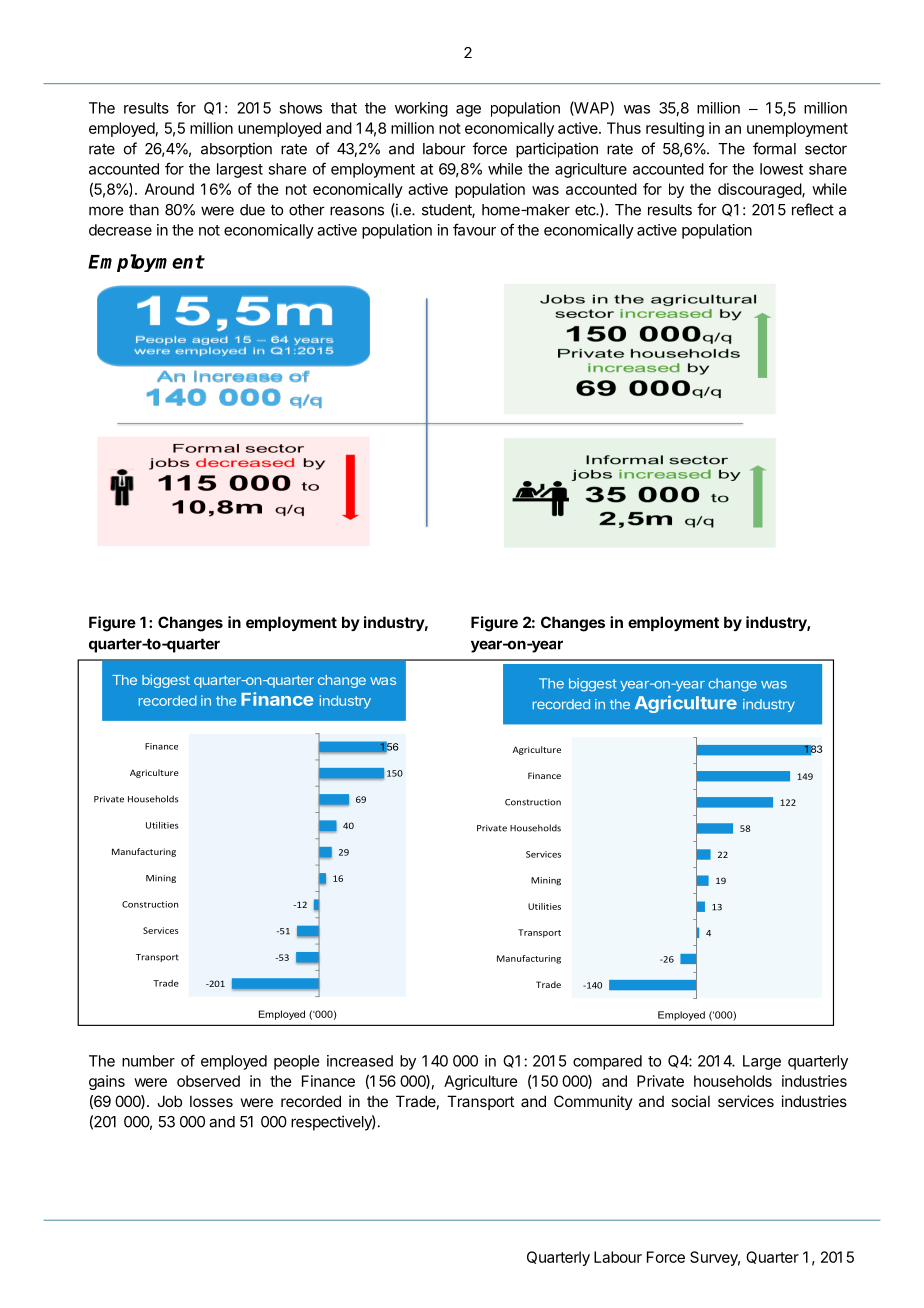  Describe the element at coordinates (421, 109) in the image. I see `working` at that location.
